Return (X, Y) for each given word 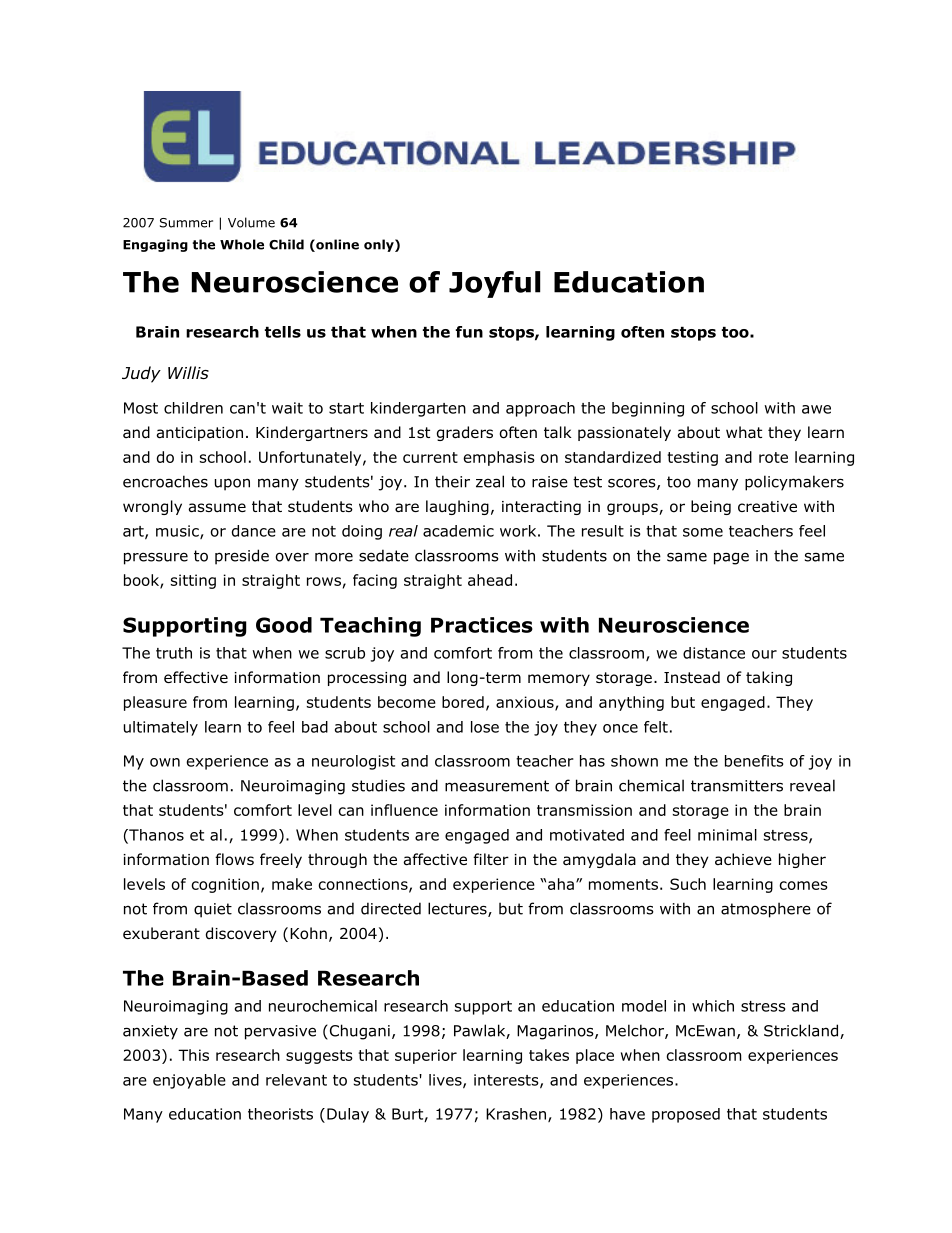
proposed (686, 1115)
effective (196, 677)
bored (463, 702)
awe (816, 409)
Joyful (494, 284)
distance (714, 653)
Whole (242, 244)
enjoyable (189, 1081)
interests (507, 1081)
